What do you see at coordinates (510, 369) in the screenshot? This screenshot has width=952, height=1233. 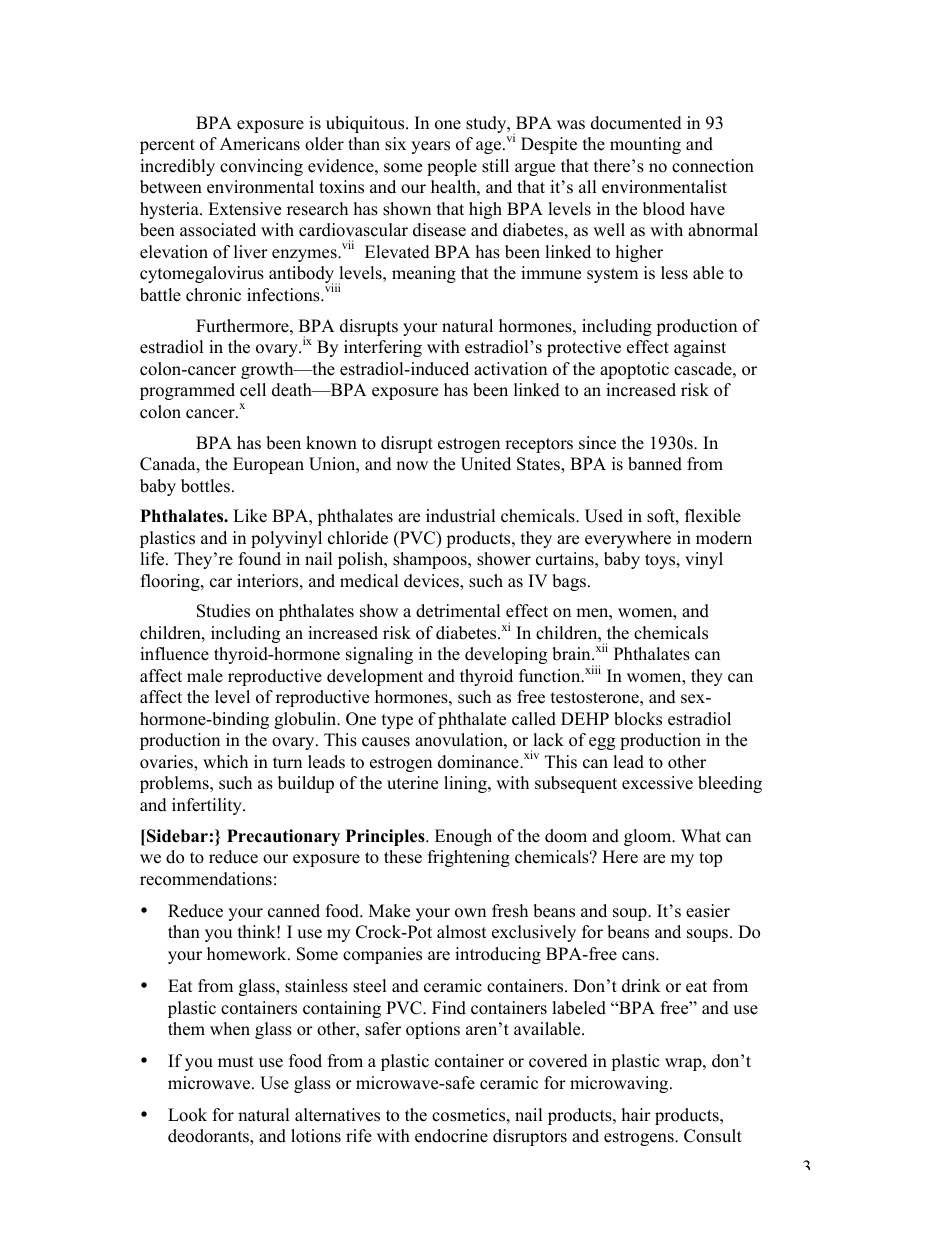 I see `activation` at bounding box center [510, 369].
